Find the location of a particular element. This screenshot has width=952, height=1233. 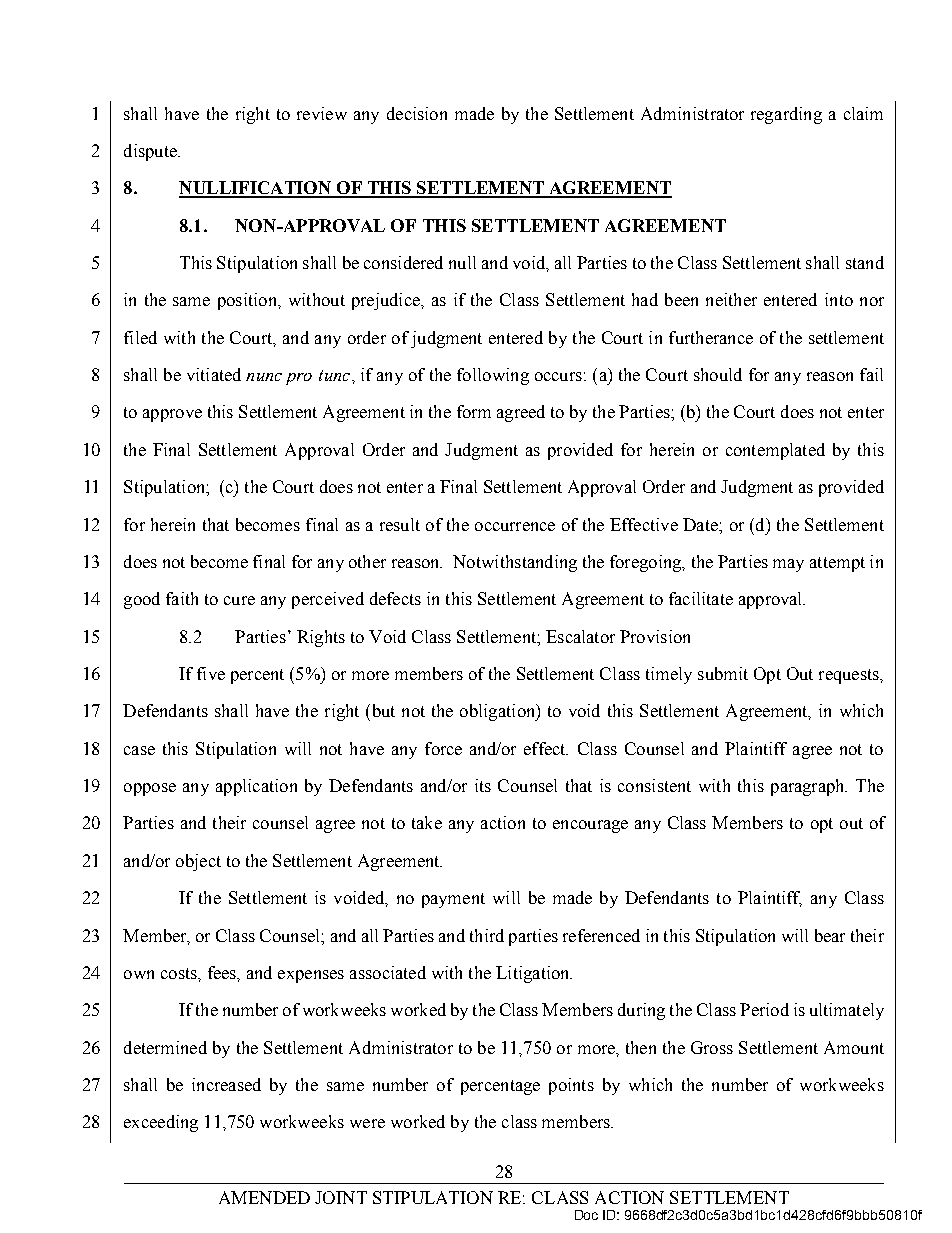

regarding is located at coordinates (786, 115).
